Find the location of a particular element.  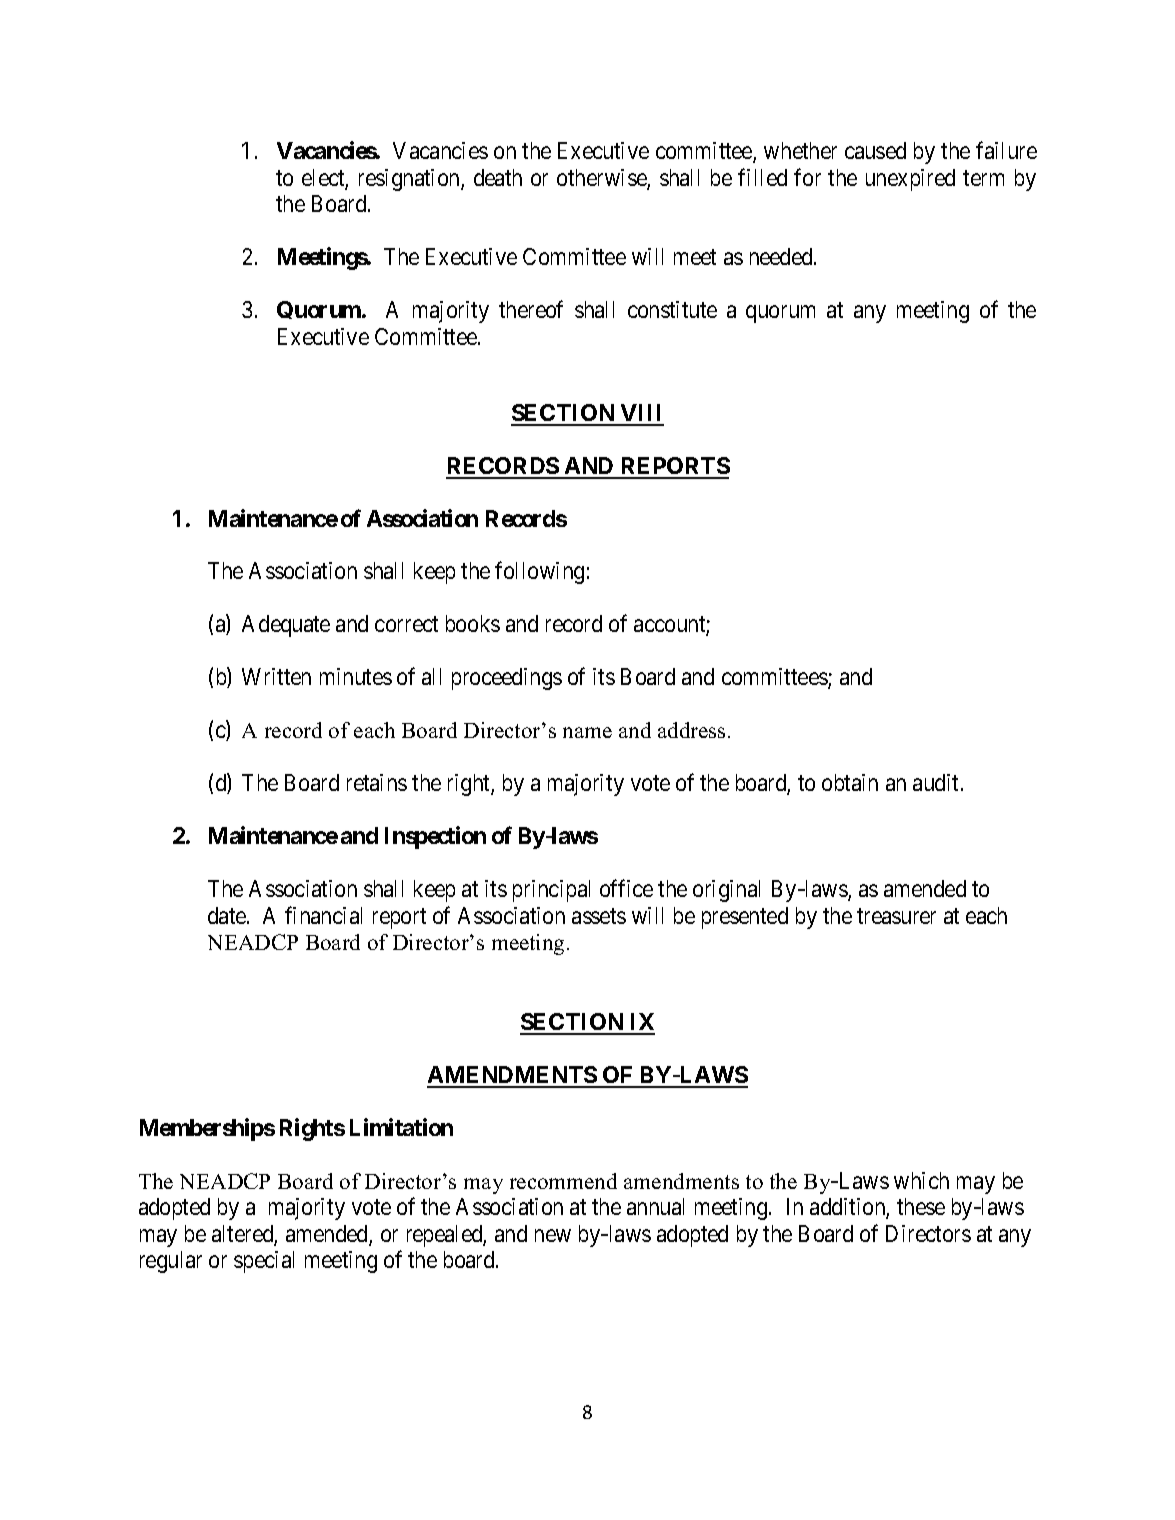

Adequate is located at coordinates (286, 626).
